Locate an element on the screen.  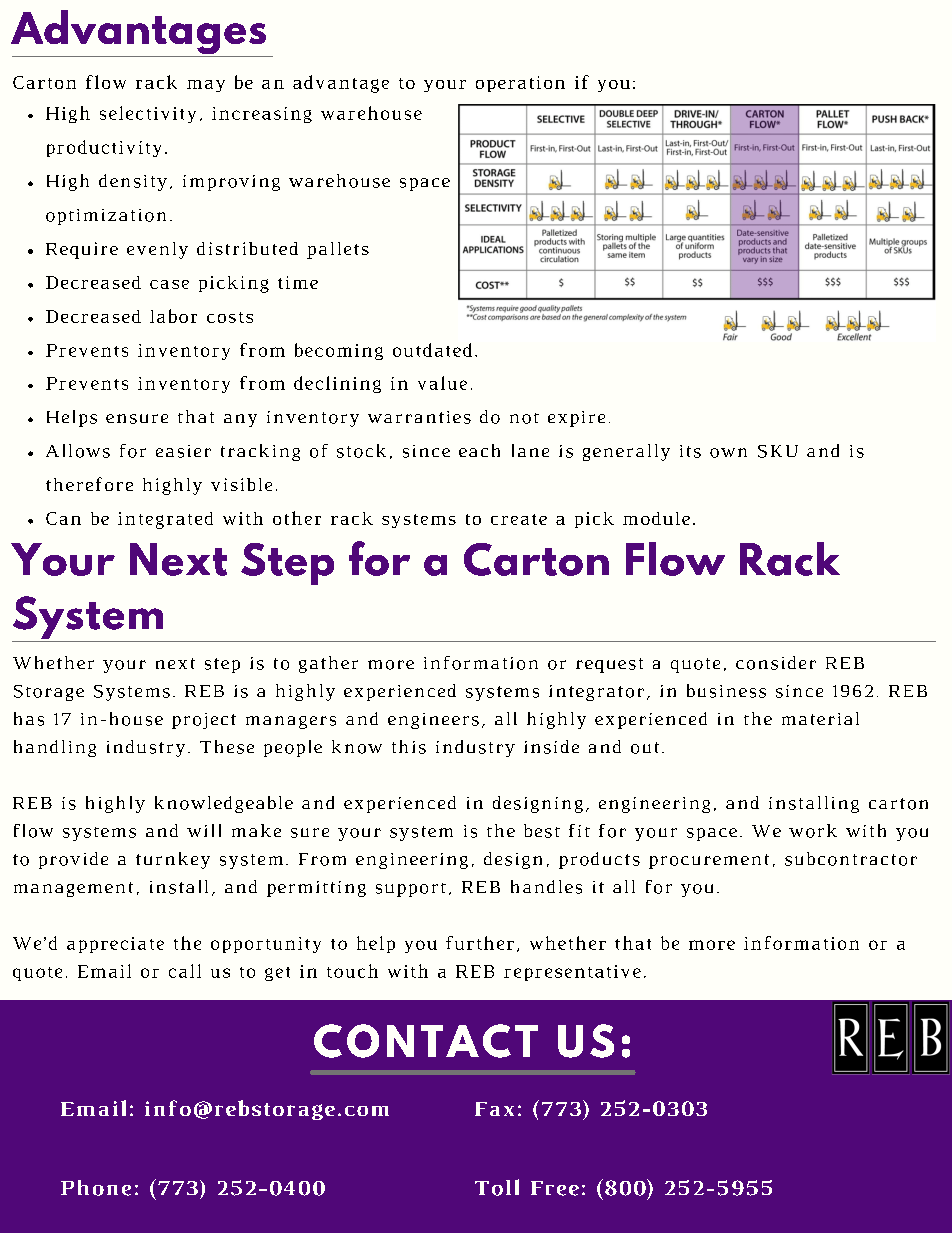
handling is located at coordinates (55, 748).
